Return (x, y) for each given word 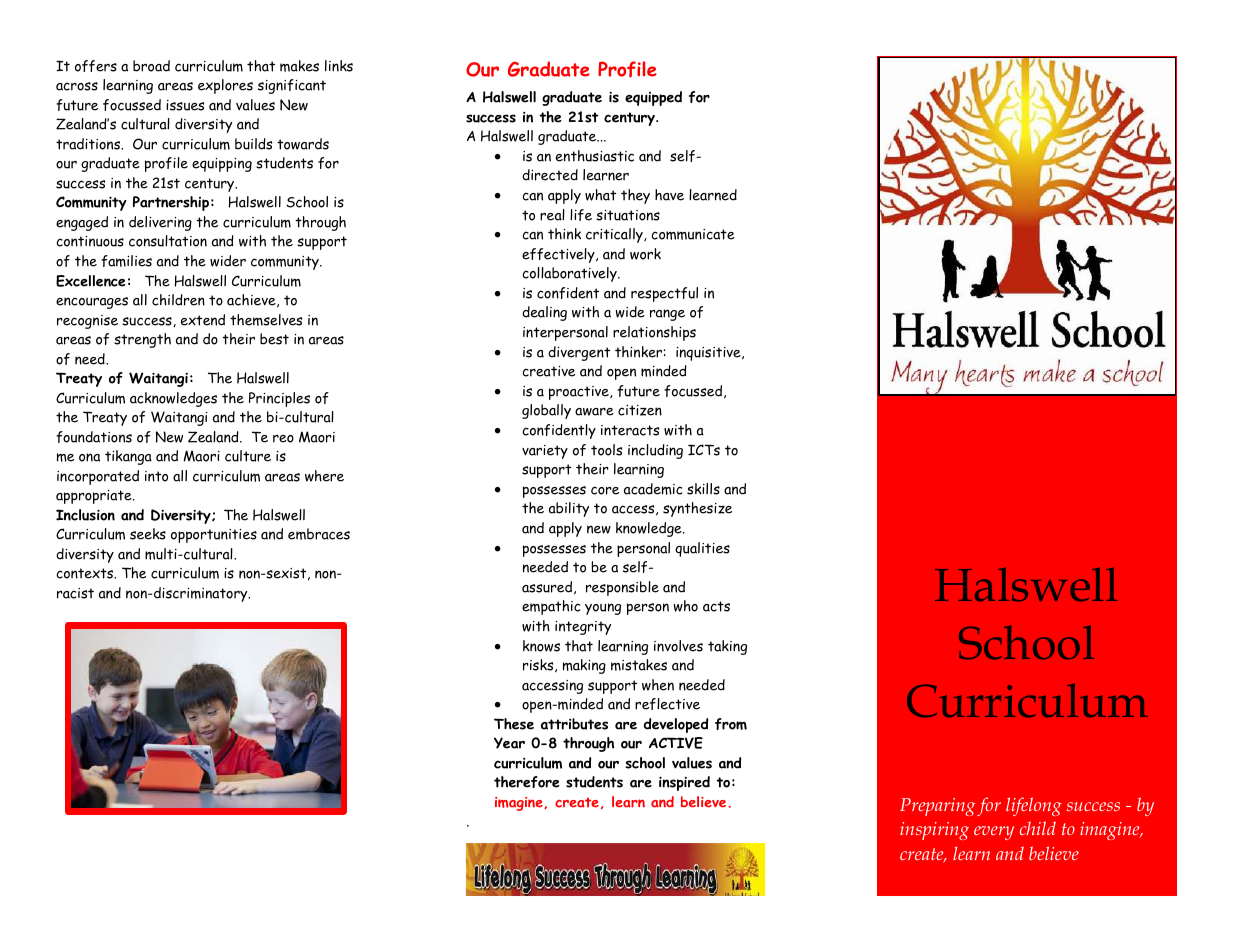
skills (703, 489)
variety (545, 452)
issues (185, 105)
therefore (527, 782)
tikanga (128, 457)
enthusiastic (595, 156)
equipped (653, 98)
